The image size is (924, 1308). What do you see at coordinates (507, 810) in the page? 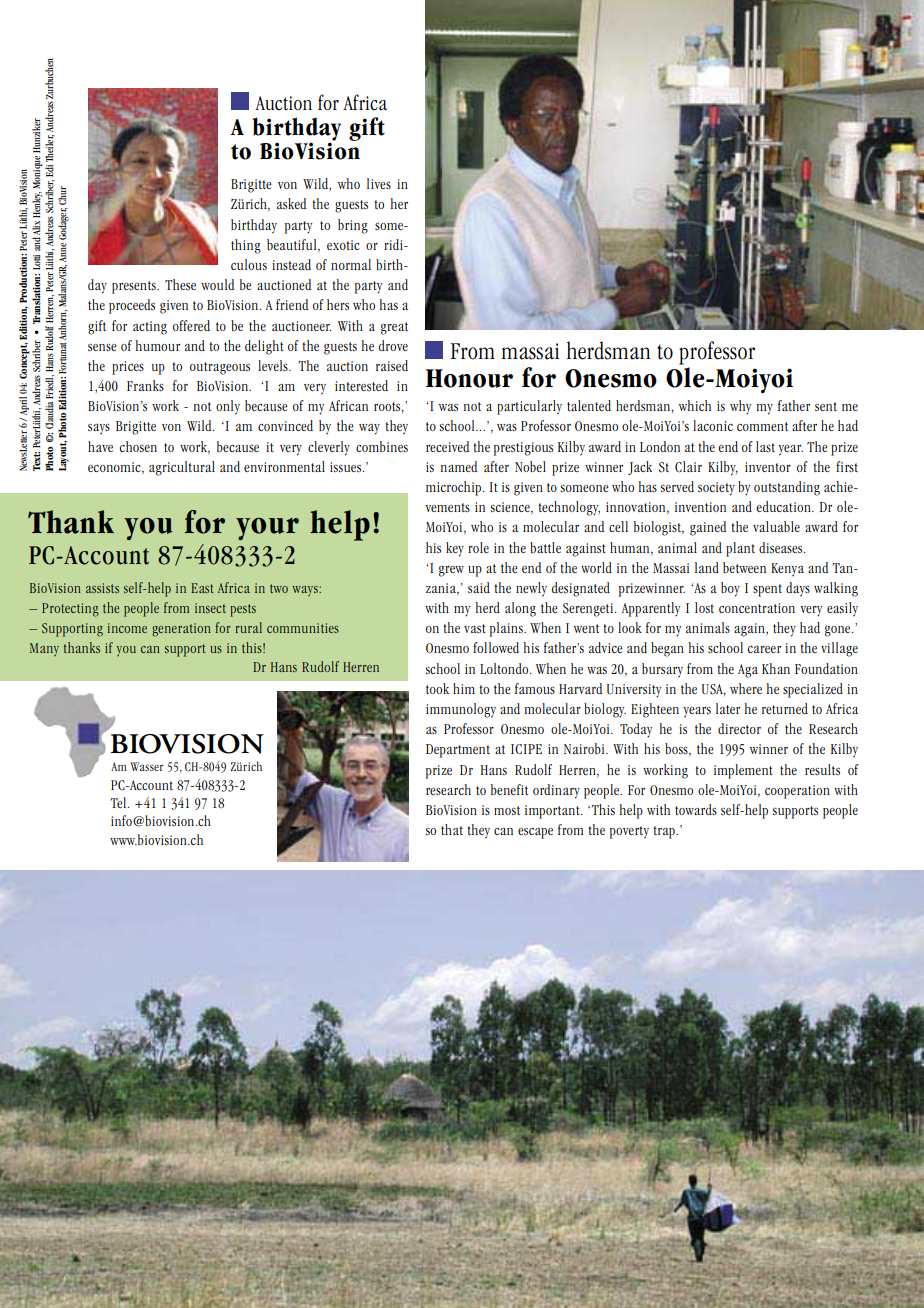
I see `MOST` at bounding box center [507, 810].
